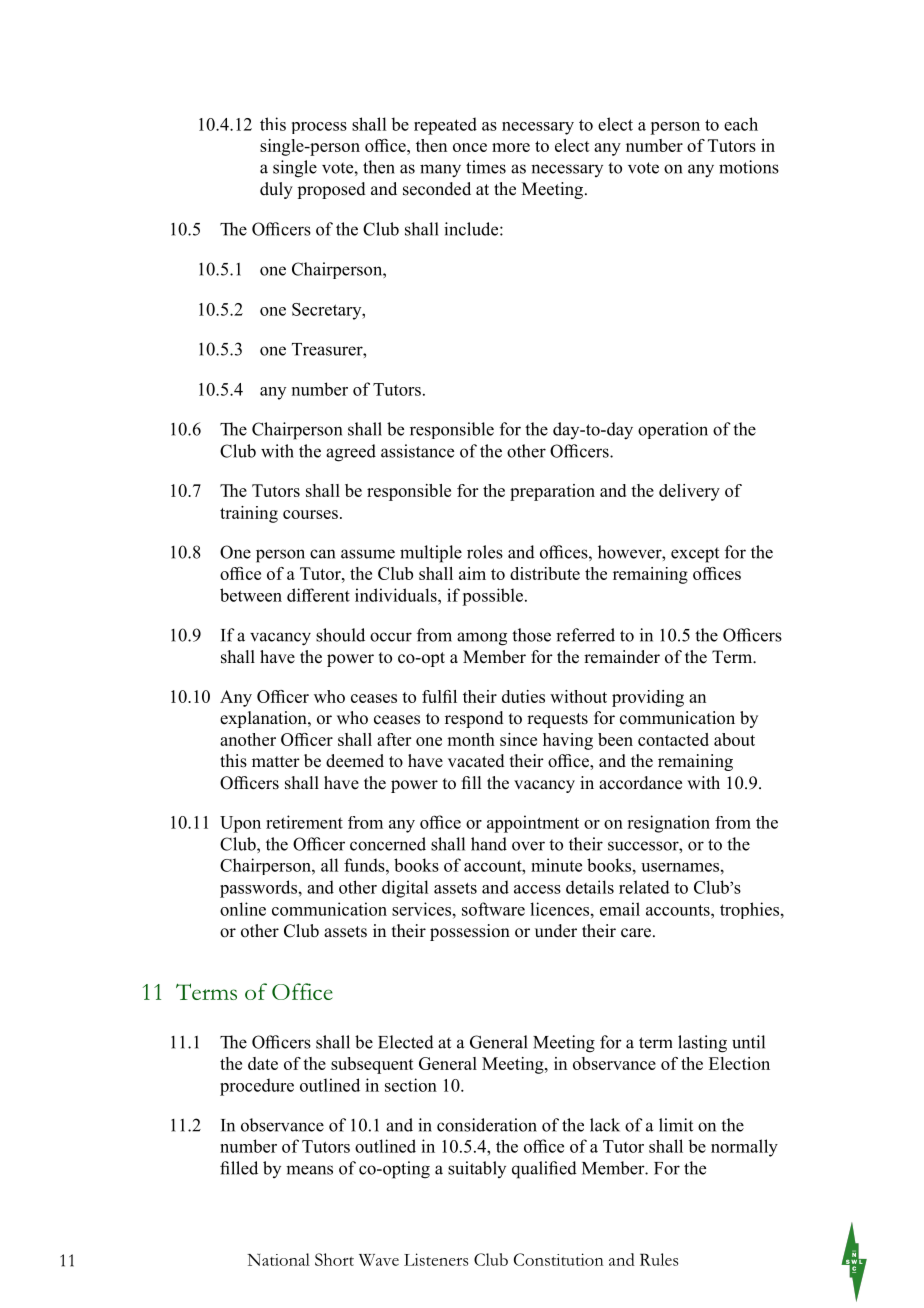 This screenshot has width=924, height=1308. What do you see at coordinates (741, 124) in the screenshot?
I see `each` at bounding box center [741, 124].
